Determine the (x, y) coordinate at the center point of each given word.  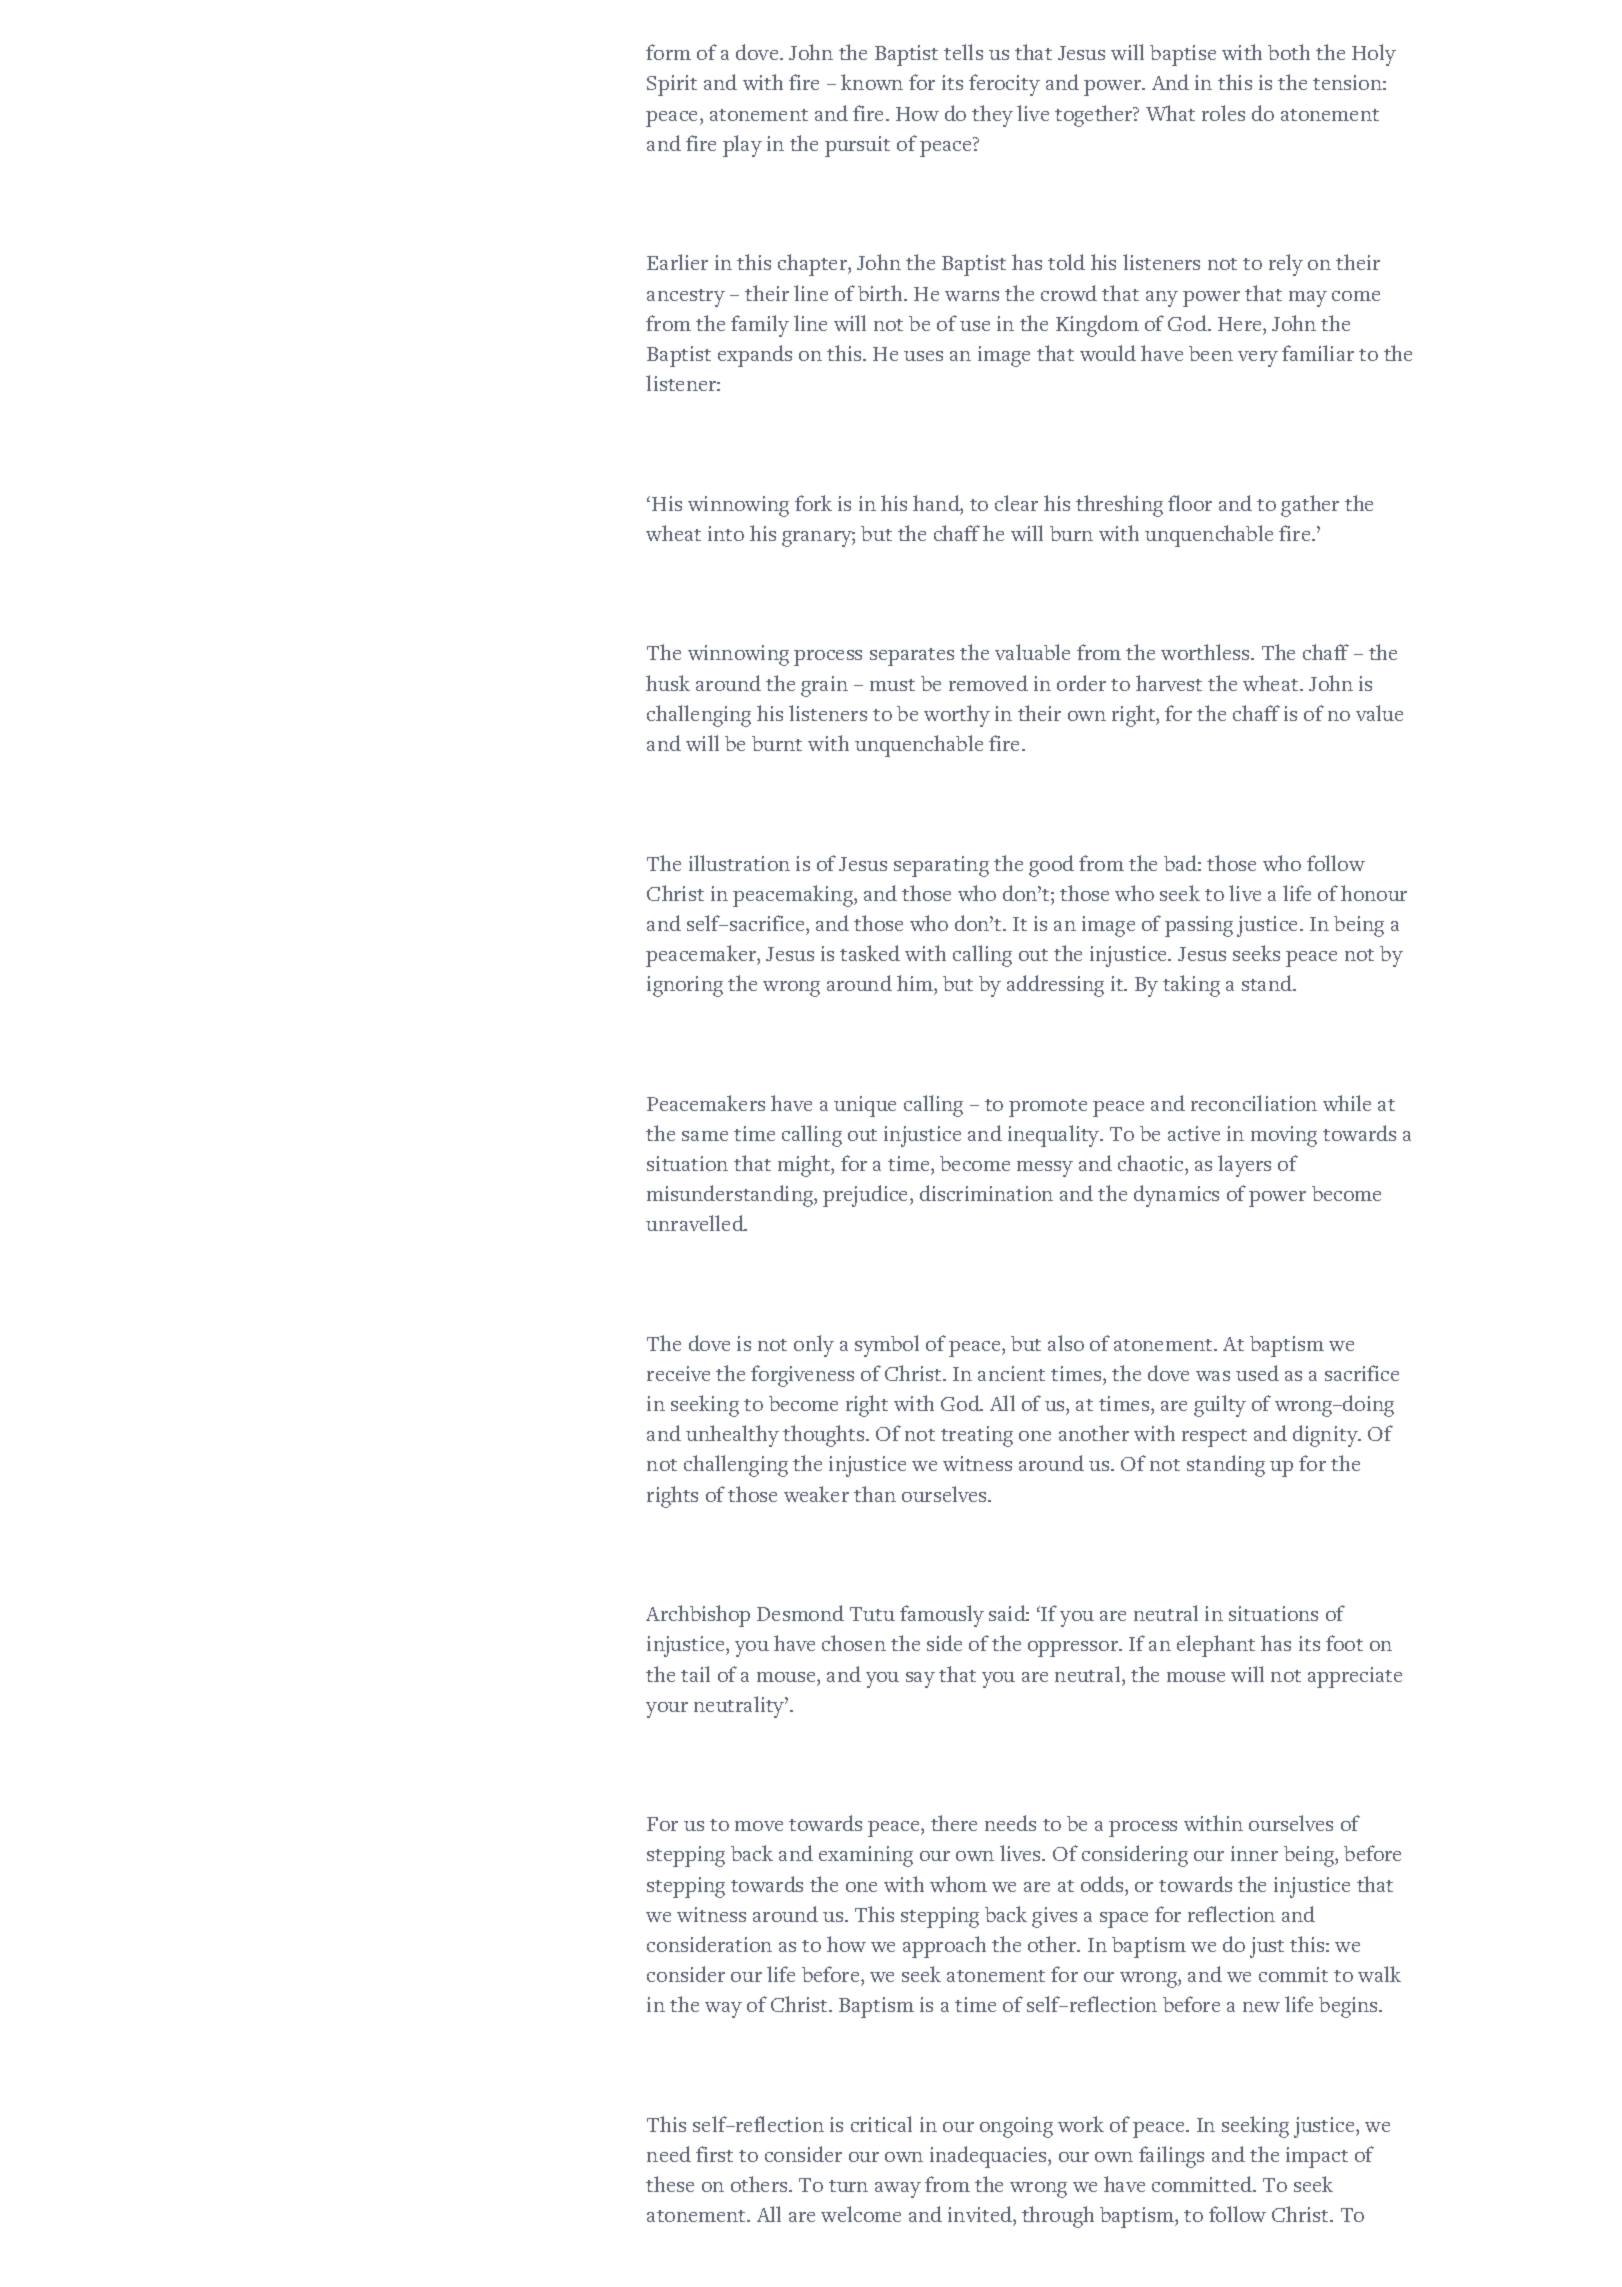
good (1051, 866)
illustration (739, 863)
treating (977, 1436)
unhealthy (732, 1436)
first (714, 2154)
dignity (1326, 1436)
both (1289, 52)
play (742, 146)
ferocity (1004, 85)
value (1379, 713)
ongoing (1016, 2127)
